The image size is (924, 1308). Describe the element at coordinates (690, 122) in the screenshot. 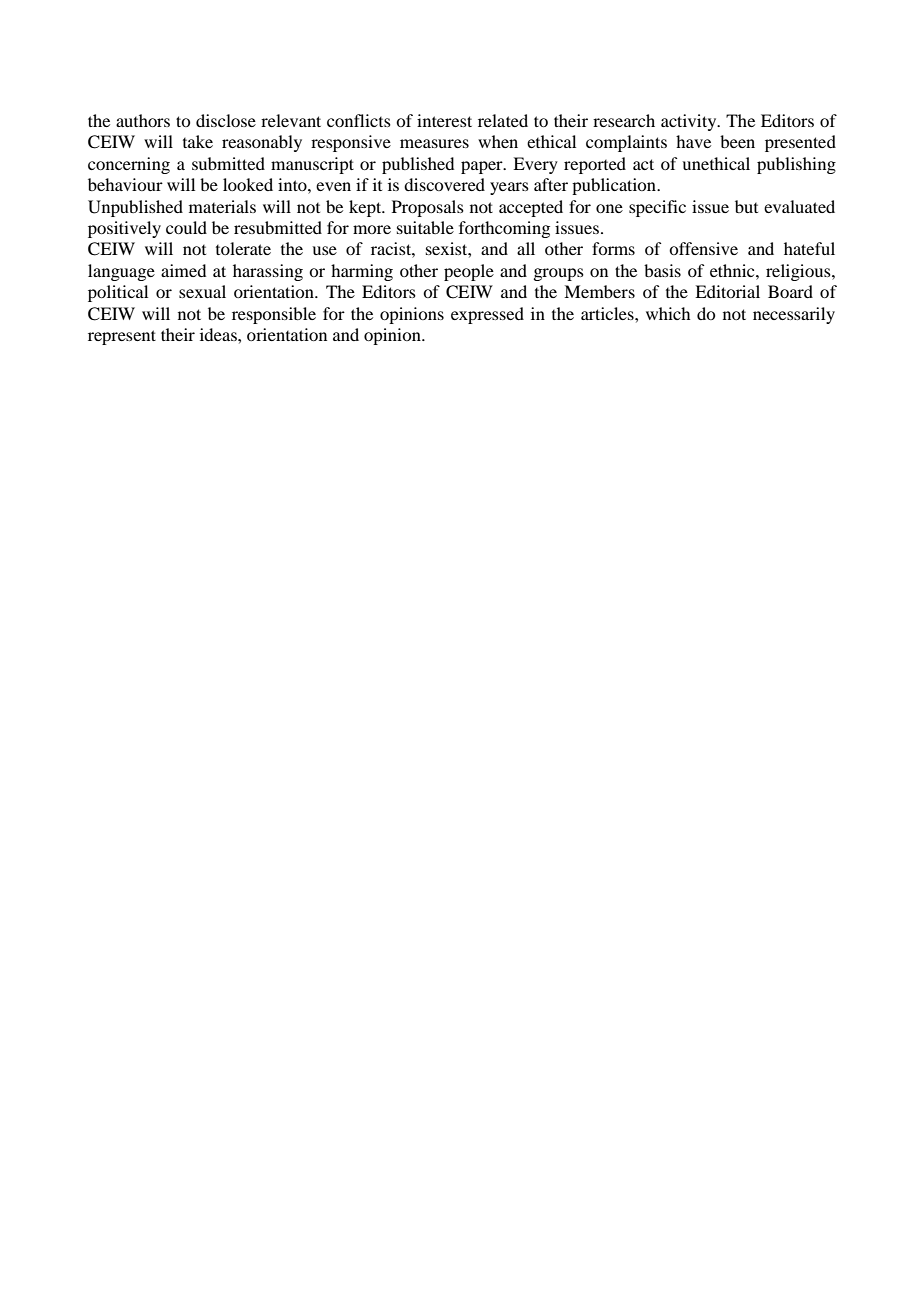

I see `activity` at that location.
